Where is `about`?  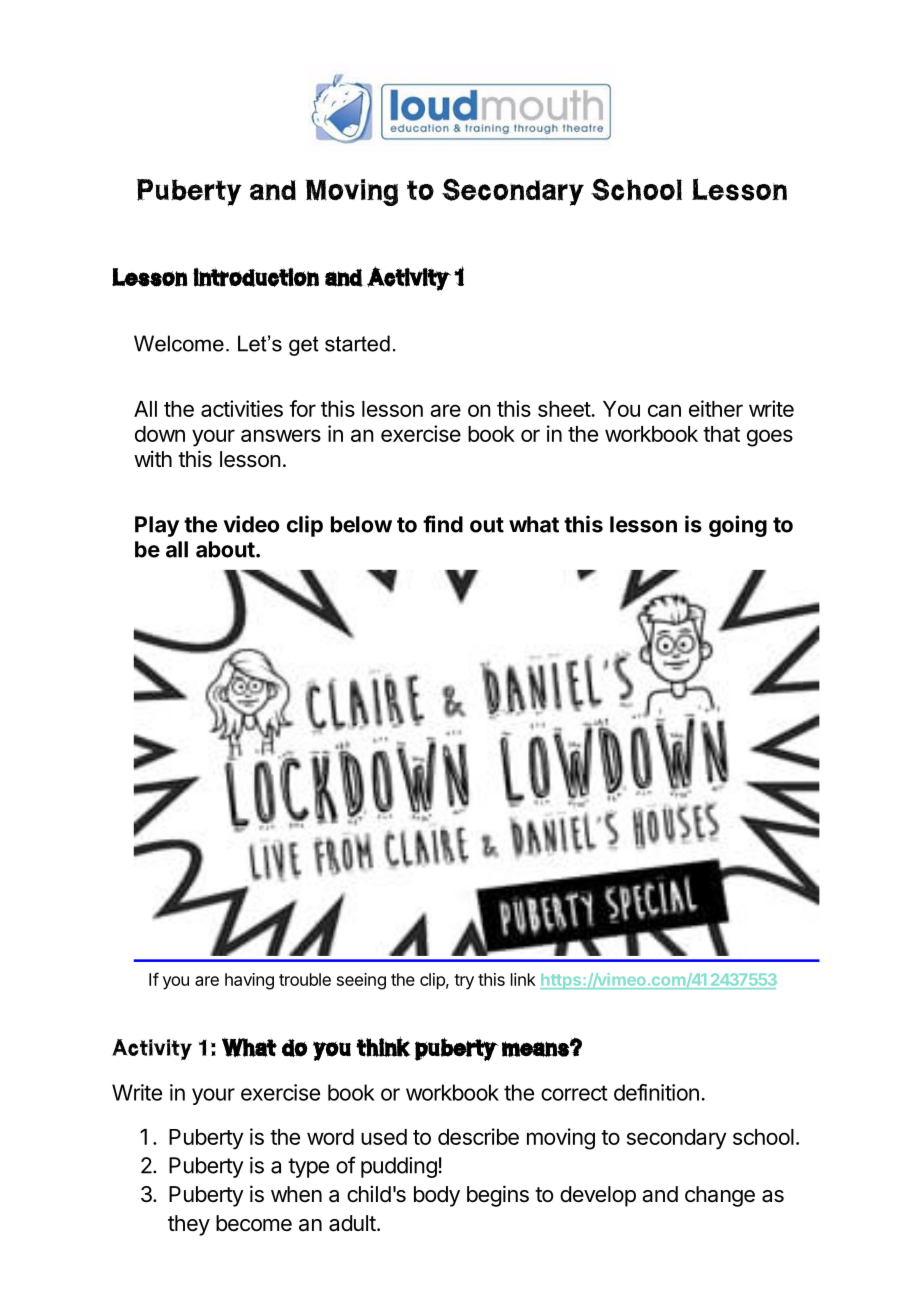 about is located at coordinates (225, 549).
